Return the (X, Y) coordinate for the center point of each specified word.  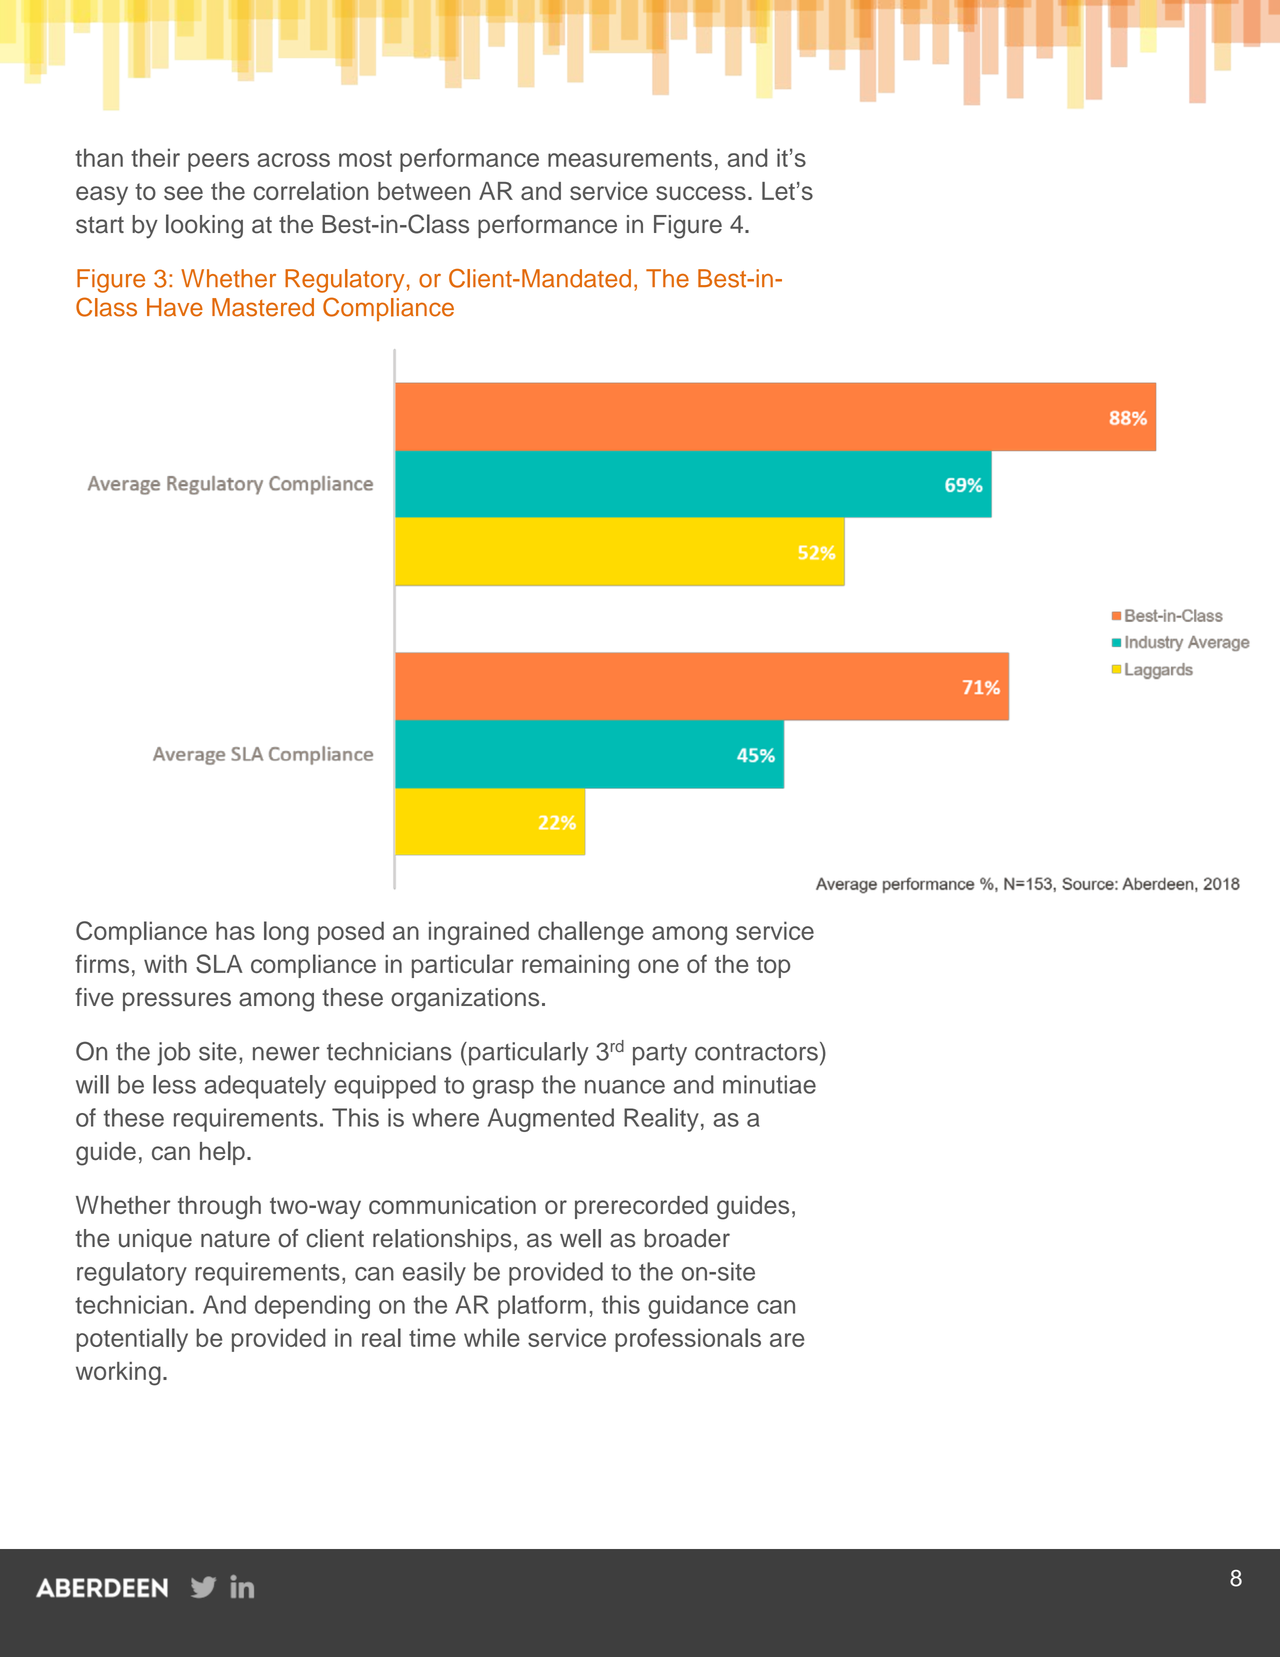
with (165, 964)
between (424, 191)
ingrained (479, 933)
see (183, 193)
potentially (132, 1340)
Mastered (263, 307)
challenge (591, 933)
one (658, 966)
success (701, 193)
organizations (465, 1000)
